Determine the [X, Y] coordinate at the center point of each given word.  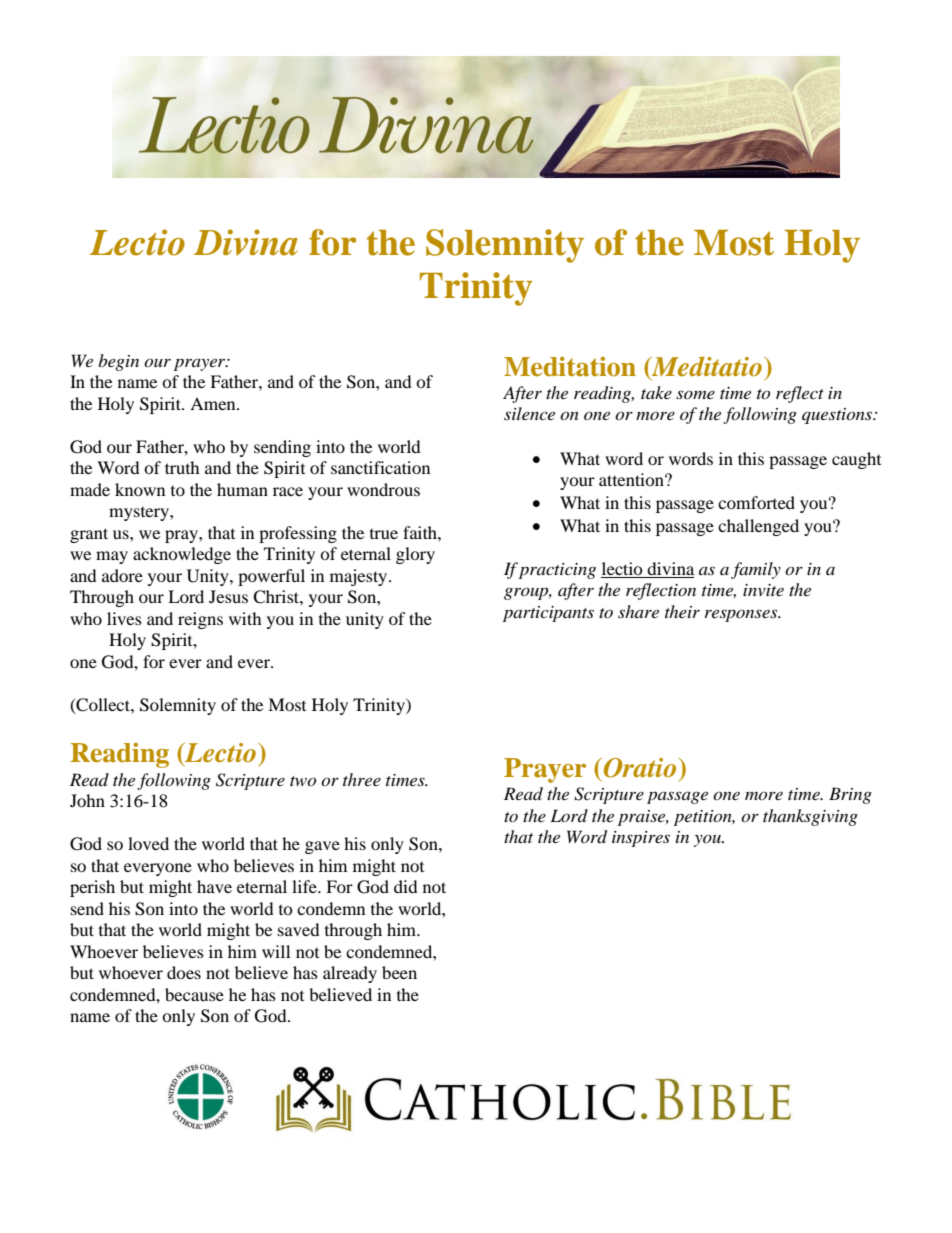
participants [548, 614]
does [184, 972]
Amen [214, 403]
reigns [200, 620]
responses [742, 615]
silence [529, 413]
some [695, 394]
